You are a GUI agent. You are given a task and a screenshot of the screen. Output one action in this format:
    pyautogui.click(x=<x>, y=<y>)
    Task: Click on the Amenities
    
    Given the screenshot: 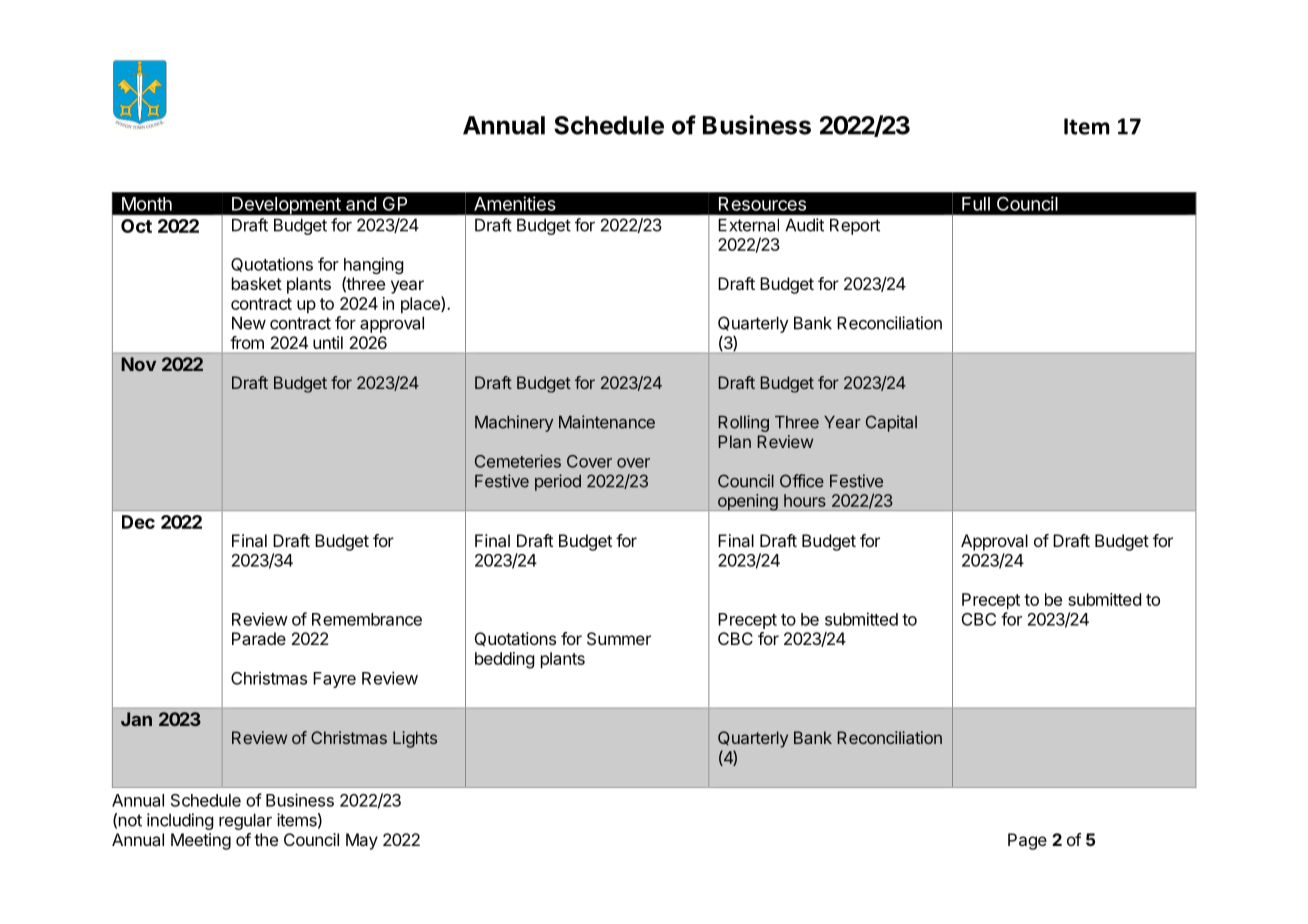 What is the action you would take?
    pyautogui.click(x=515, y=203)
